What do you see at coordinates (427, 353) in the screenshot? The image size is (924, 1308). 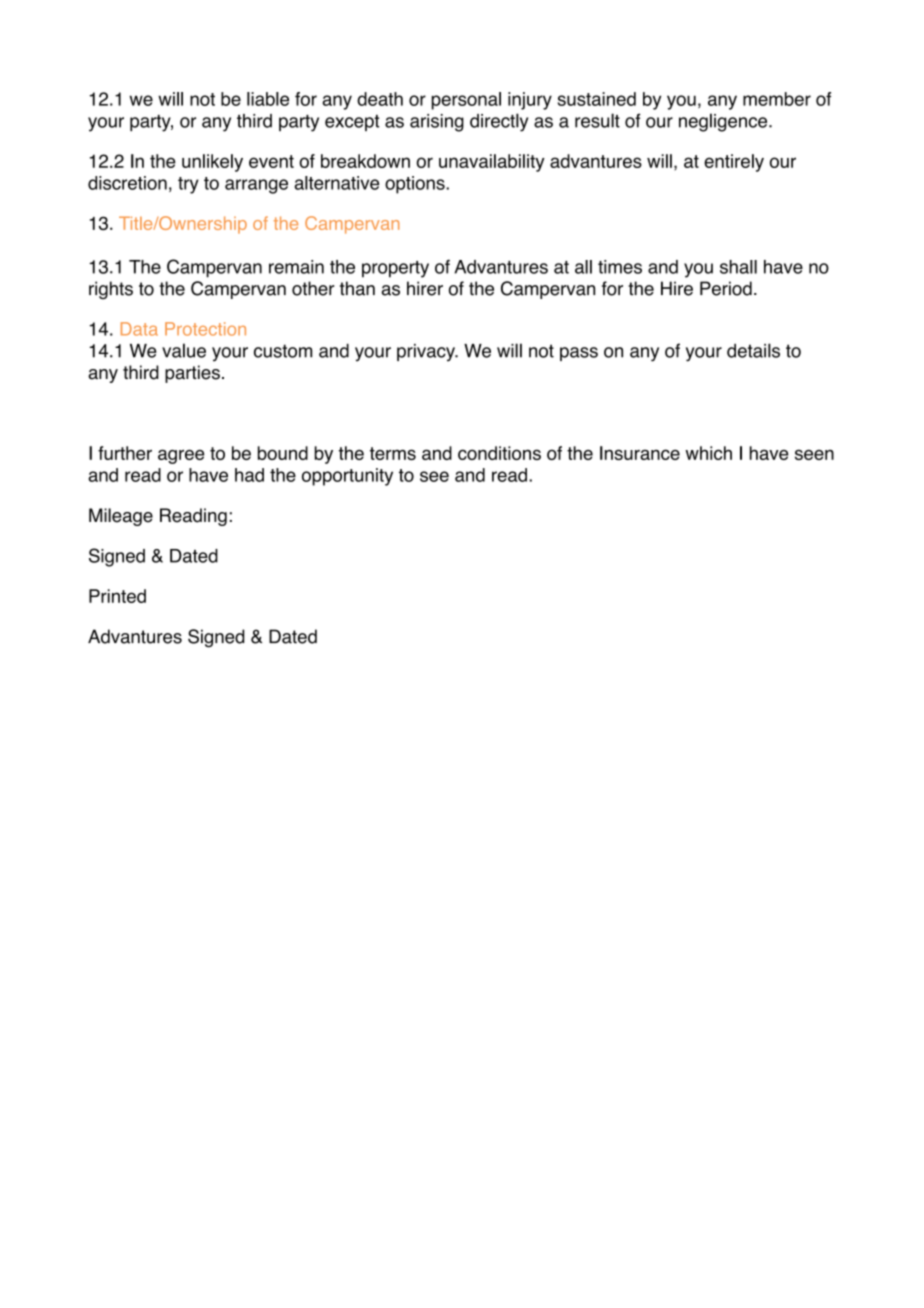 I see `privacy` at bounding box center [427, 353].
